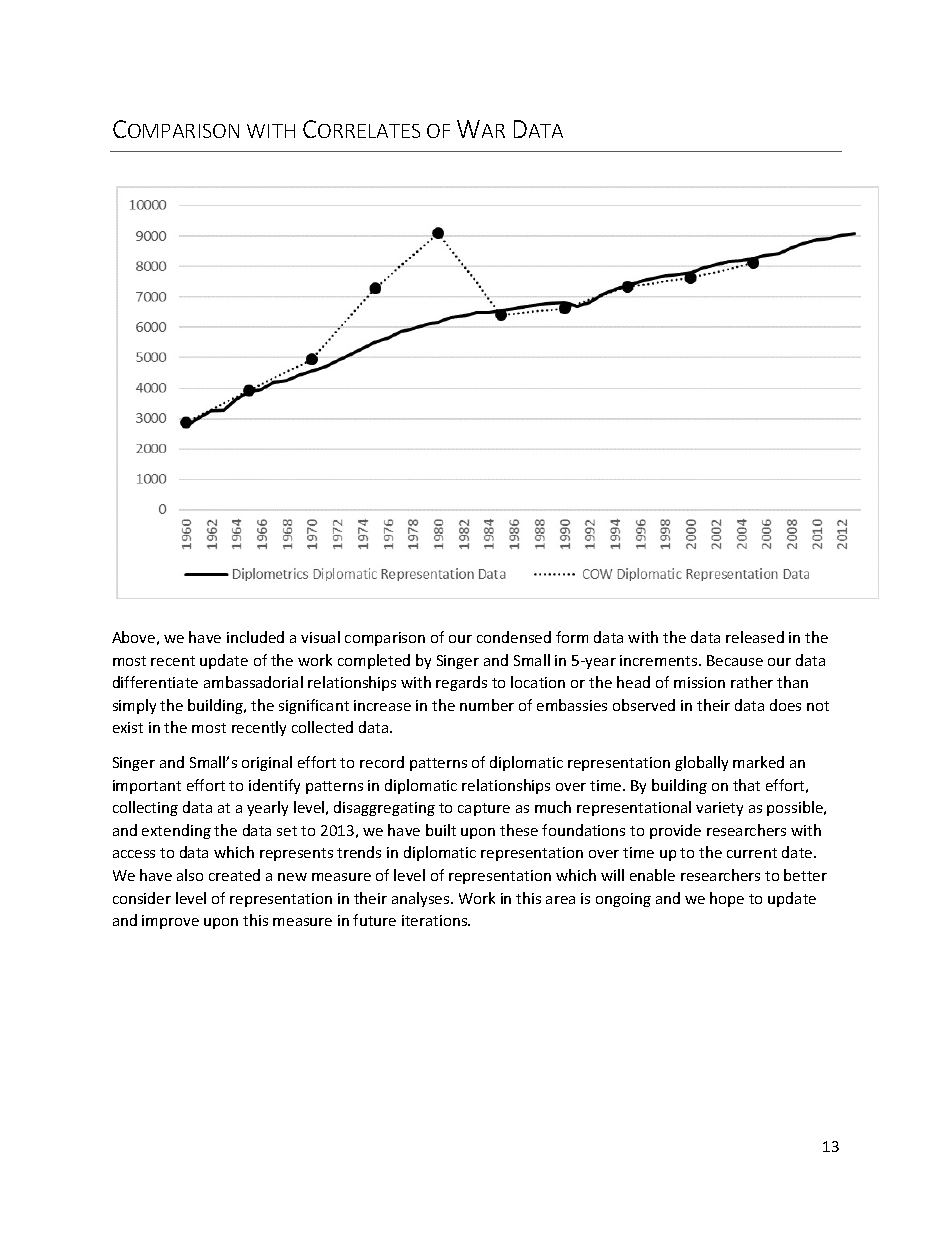  Describe the element at coordinates (746, 785) in the document. I see `that` at that location.
